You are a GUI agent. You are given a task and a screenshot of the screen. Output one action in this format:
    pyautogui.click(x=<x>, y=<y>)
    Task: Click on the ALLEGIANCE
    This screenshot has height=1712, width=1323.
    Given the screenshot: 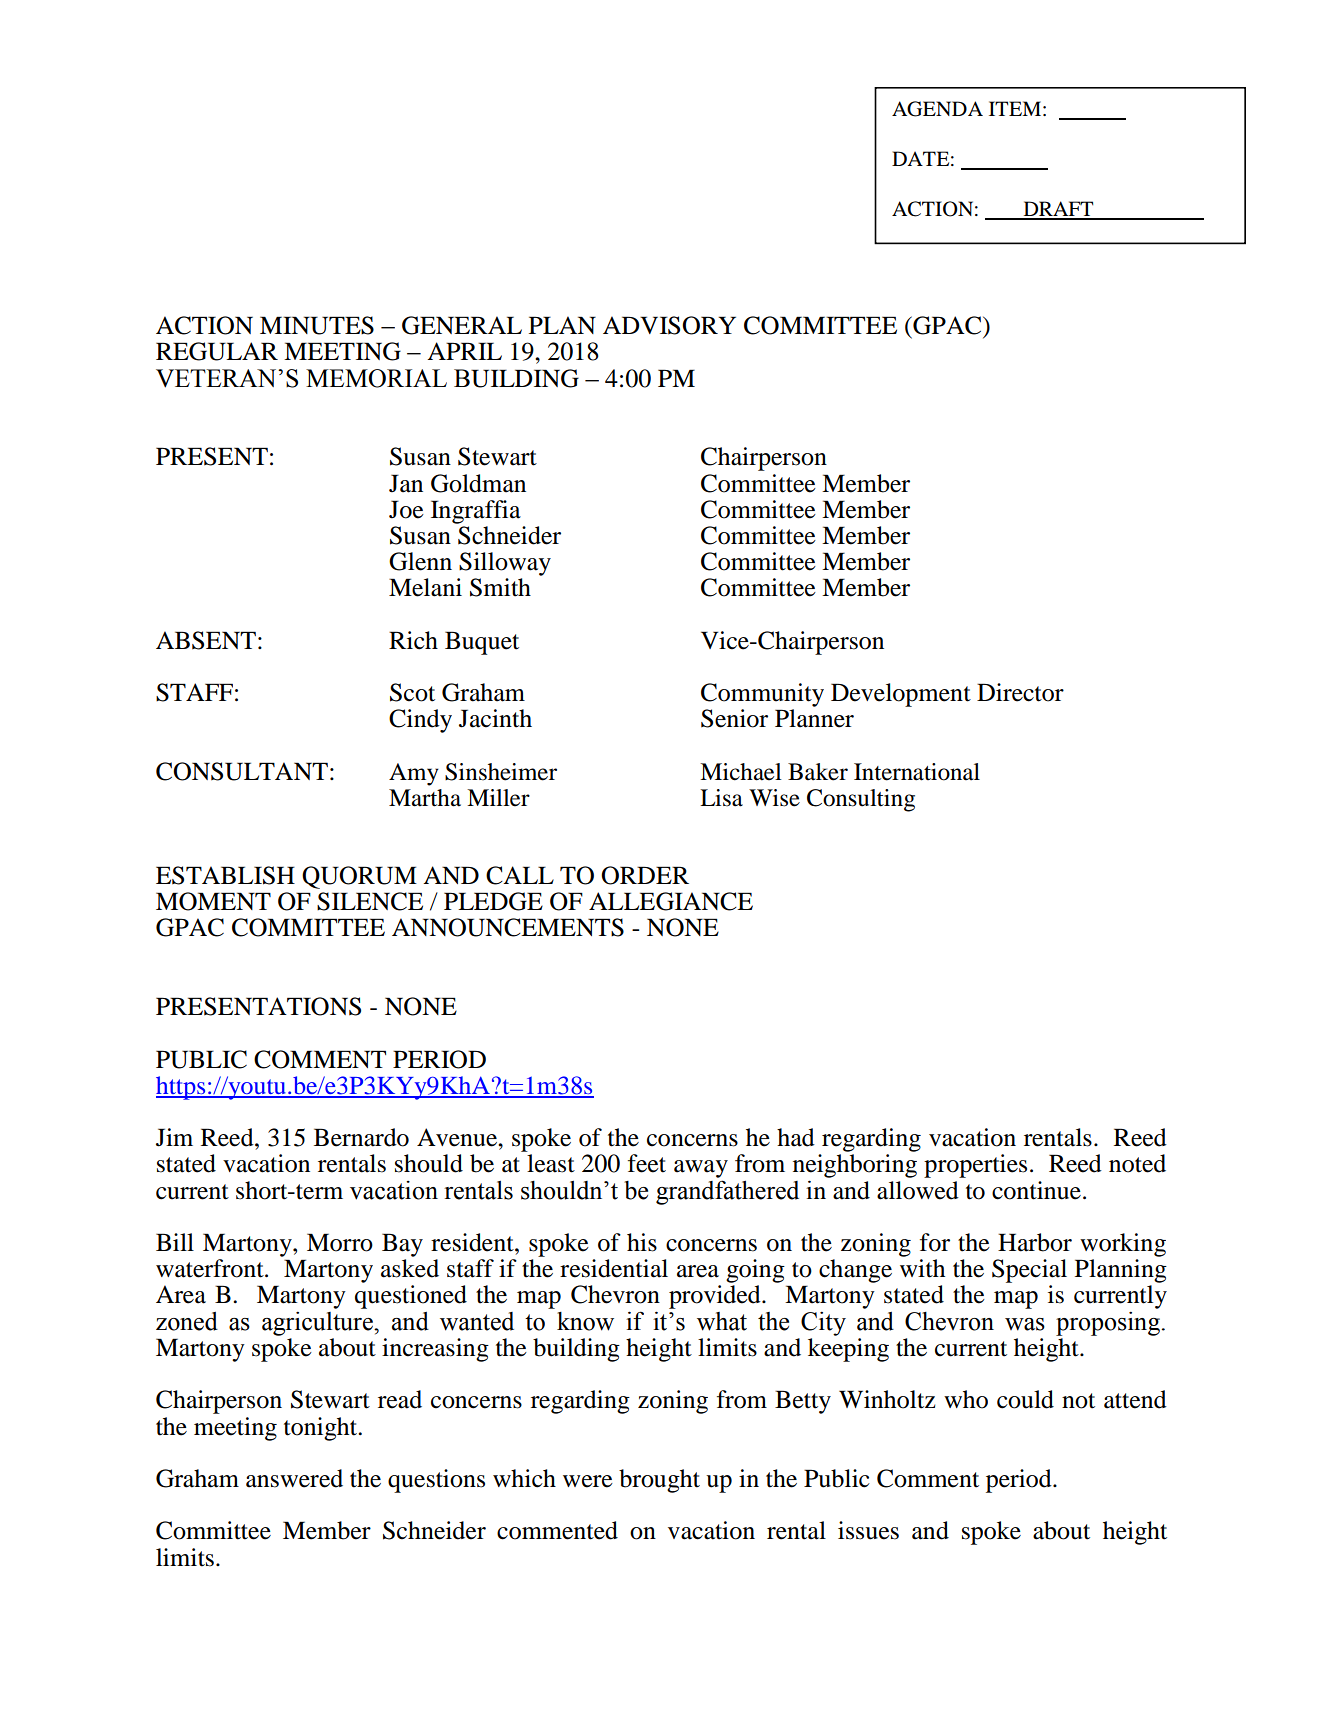 What is the action you would take?
    pyautogui.click(x=671, y=901)
